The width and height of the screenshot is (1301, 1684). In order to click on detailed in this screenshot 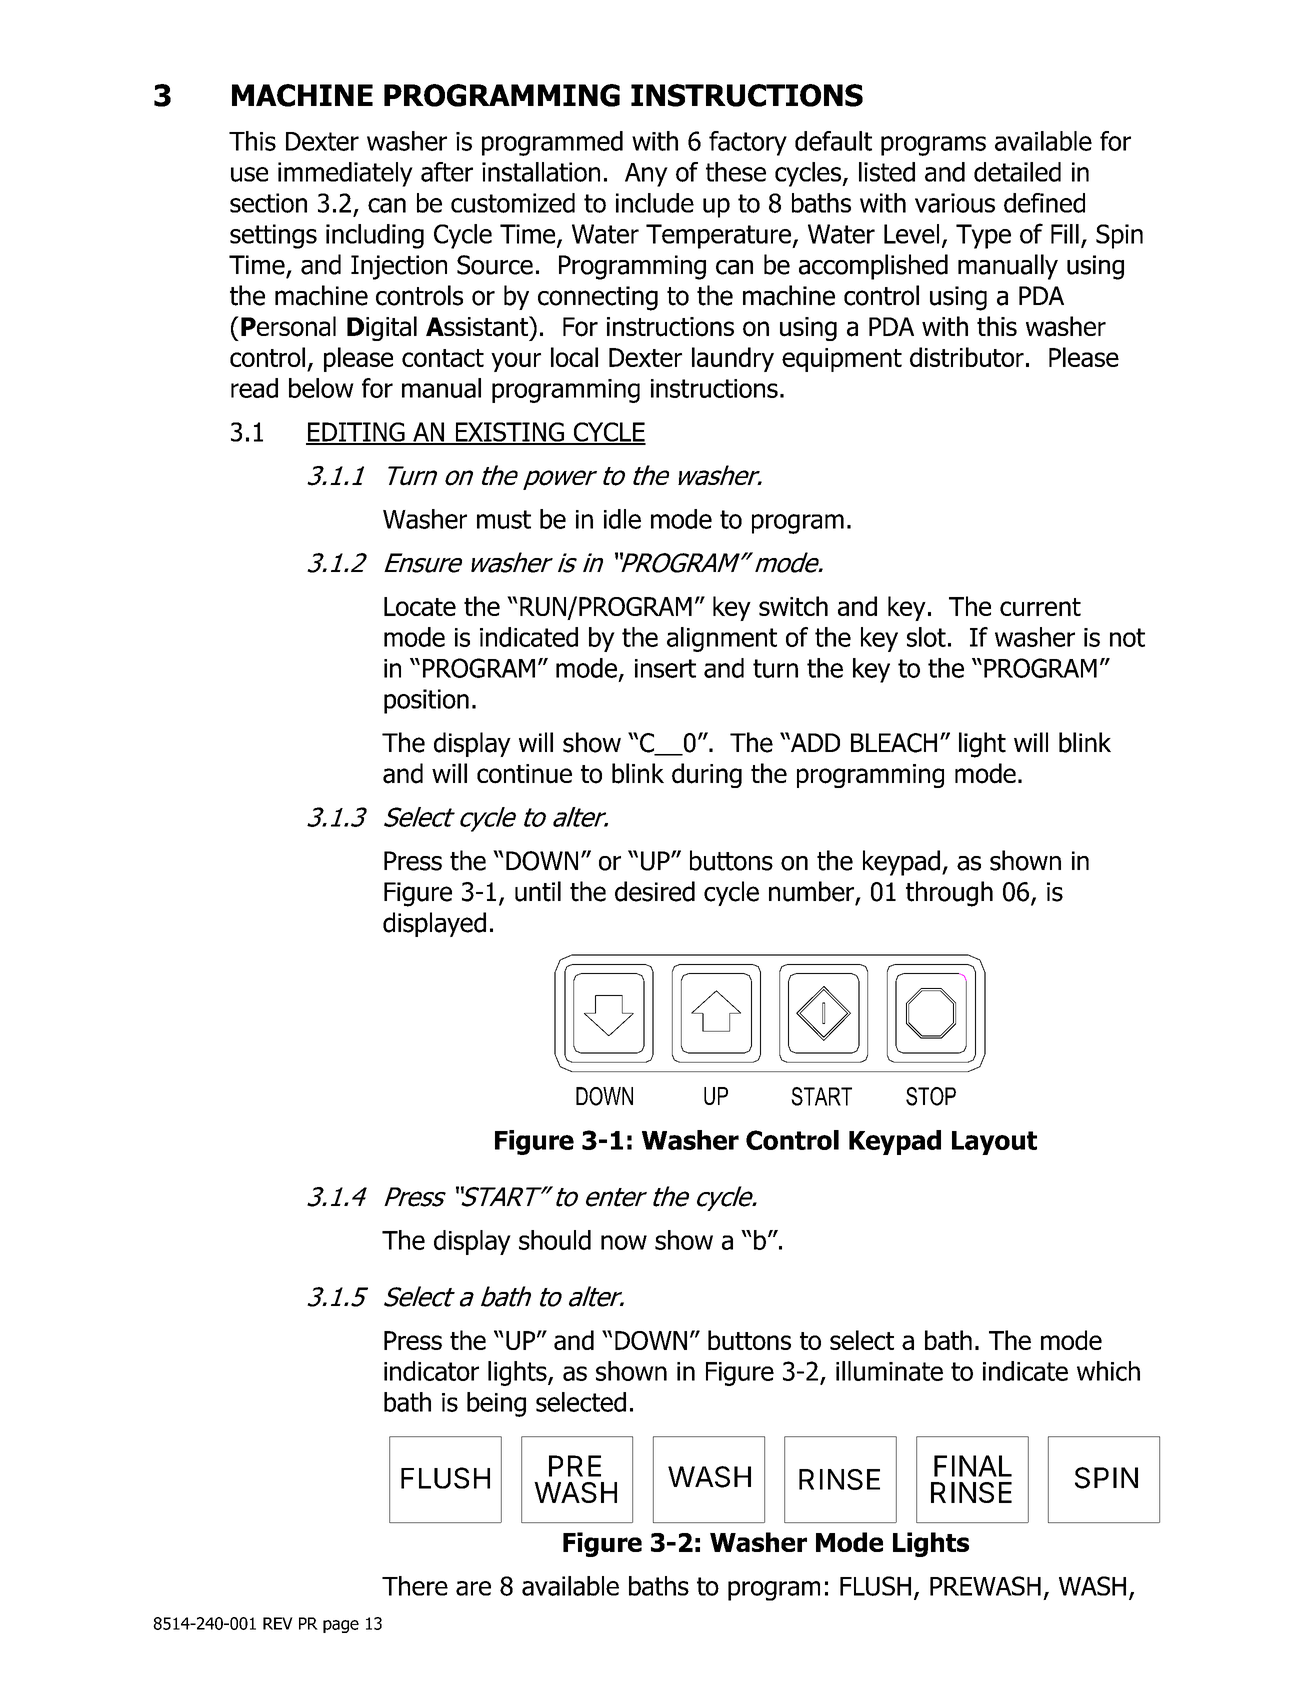, I will do `click(1017, 172)`.
